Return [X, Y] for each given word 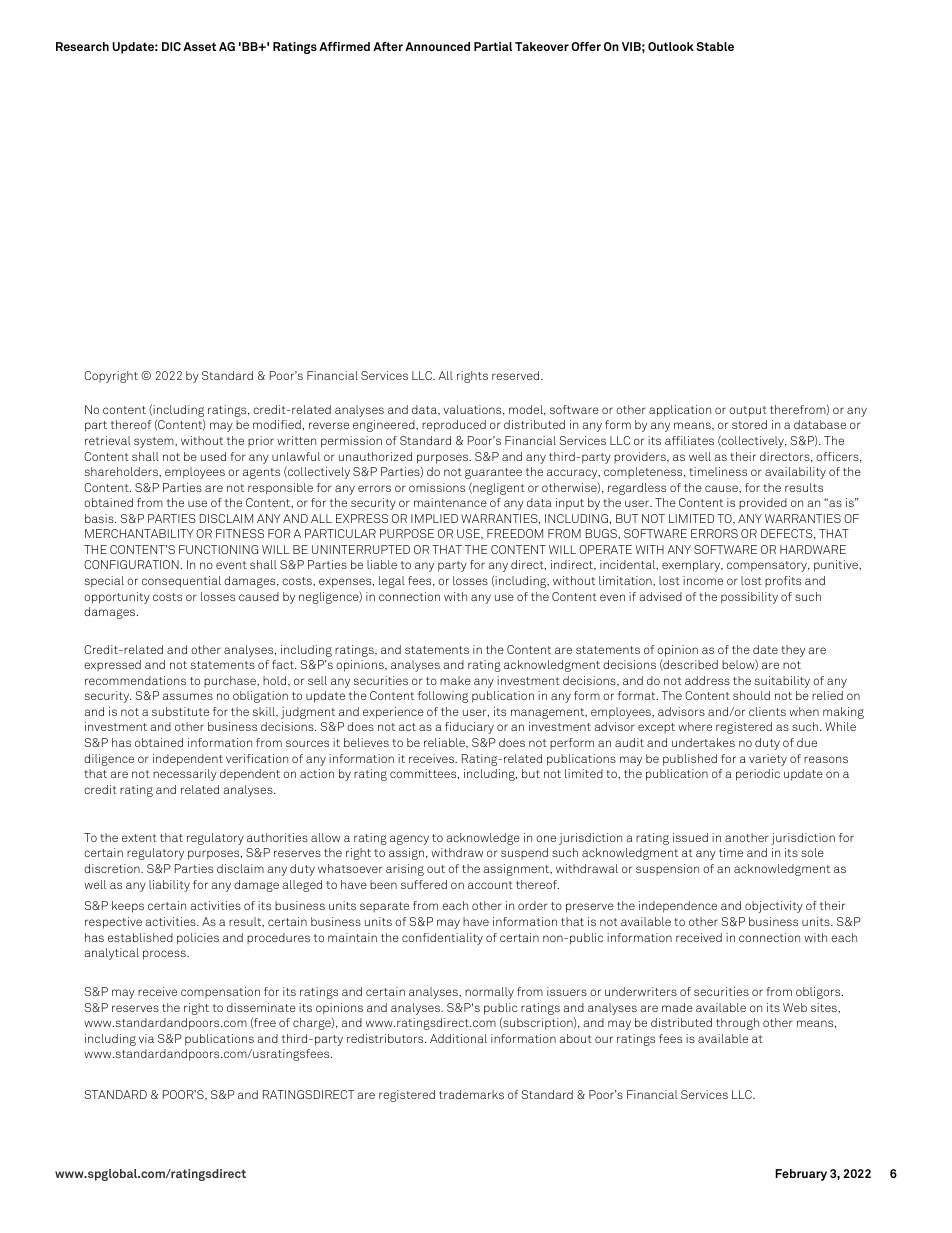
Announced [437, 46]
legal [392, 582]
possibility [749, 598]
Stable [715, 46]
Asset [199, 46]
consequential [181, 582]
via [146, 1038]
